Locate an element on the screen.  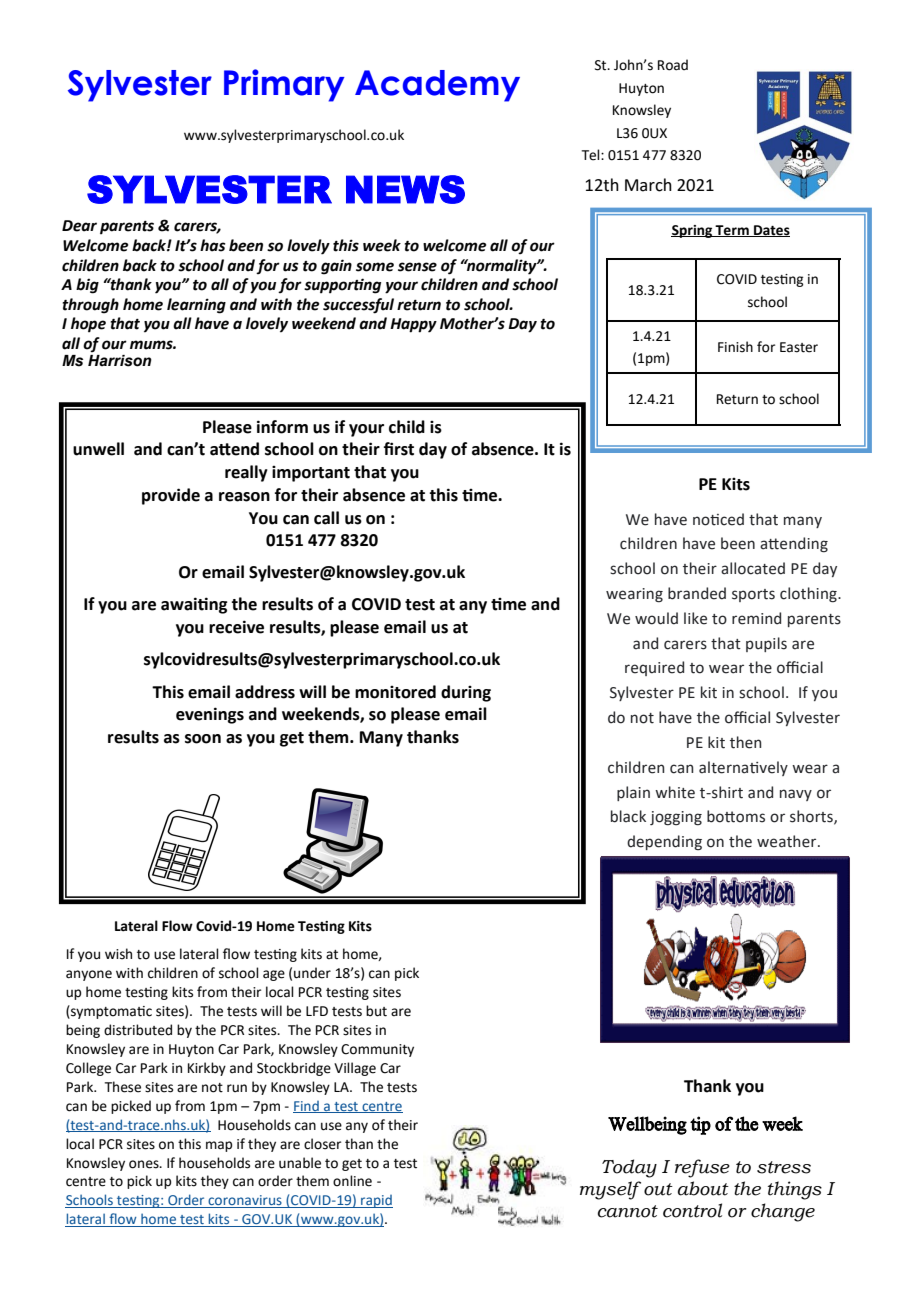
soon is located at coordinates (203, 739).
